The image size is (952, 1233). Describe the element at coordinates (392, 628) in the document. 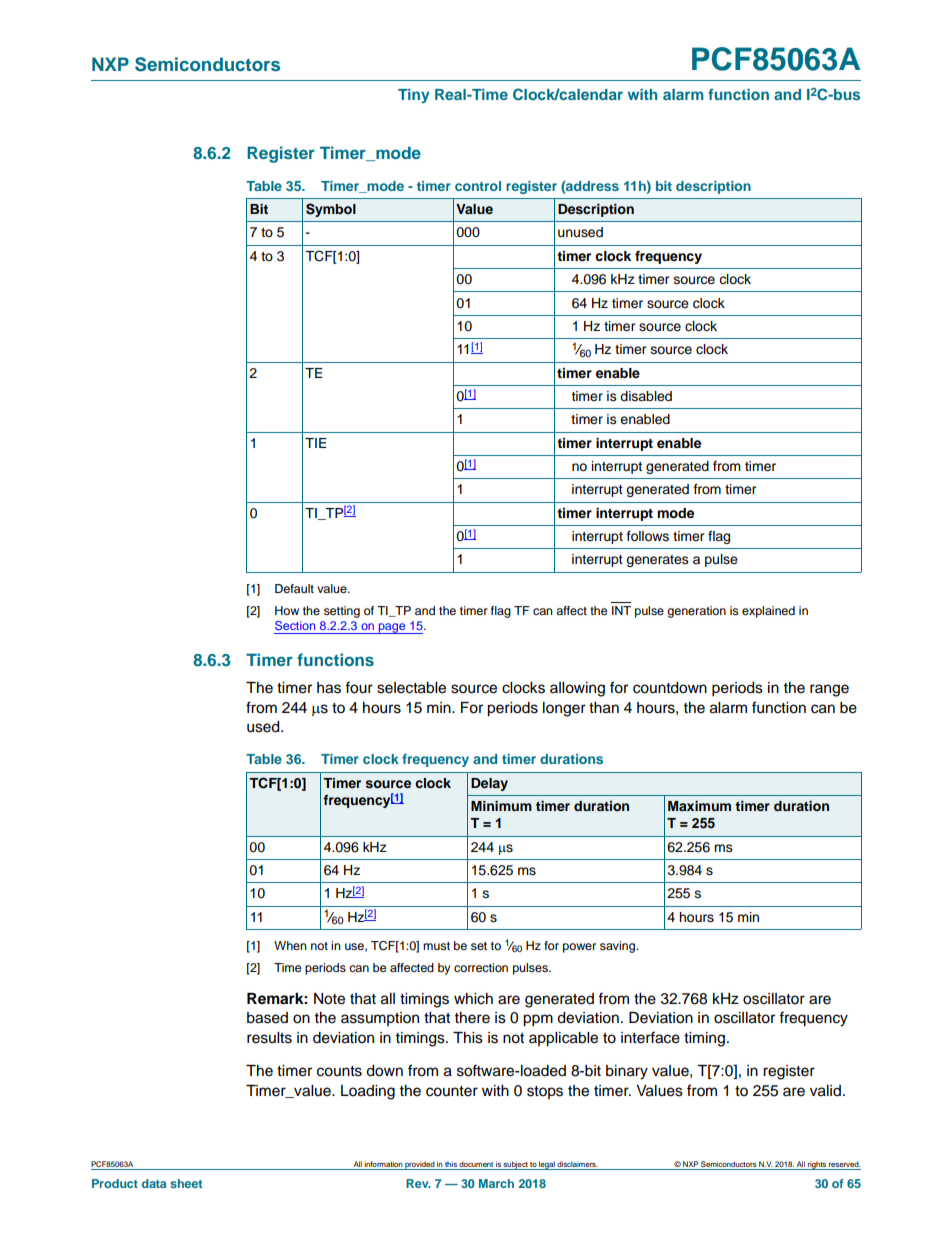

I see `page` at that location.
